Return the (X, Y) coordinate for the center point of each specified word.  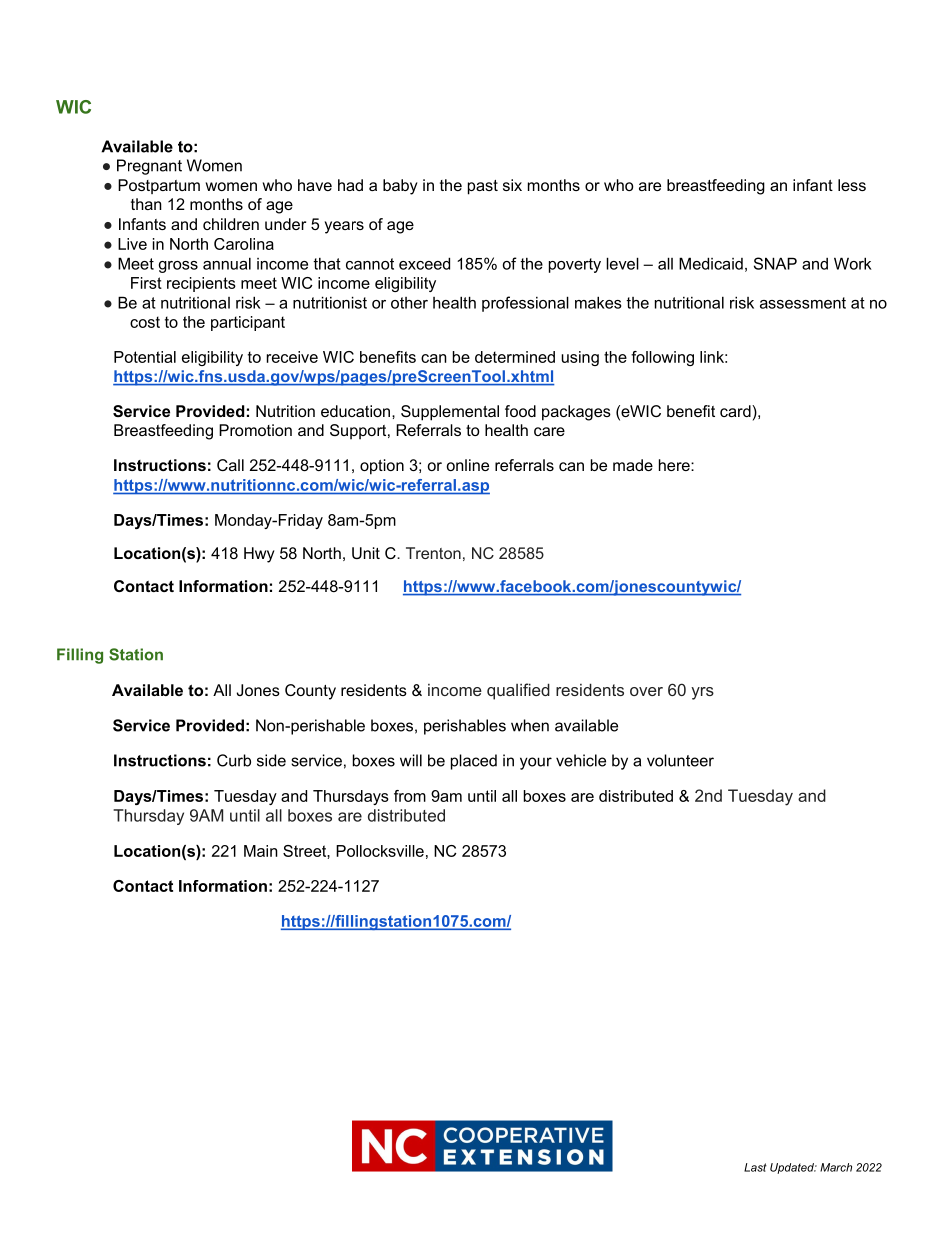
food (520, 411)
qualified (518, 691)
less (852, 185)
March (836, 1167)
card (736, 411)
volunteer (680, 760)
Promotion (255, 430)
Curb (234, 760)
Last (755, 1167)
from (410, 796)
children (231, 224)
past (483, 187)
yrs (702, 693)
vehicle (581, 760)
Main (261, 851)
